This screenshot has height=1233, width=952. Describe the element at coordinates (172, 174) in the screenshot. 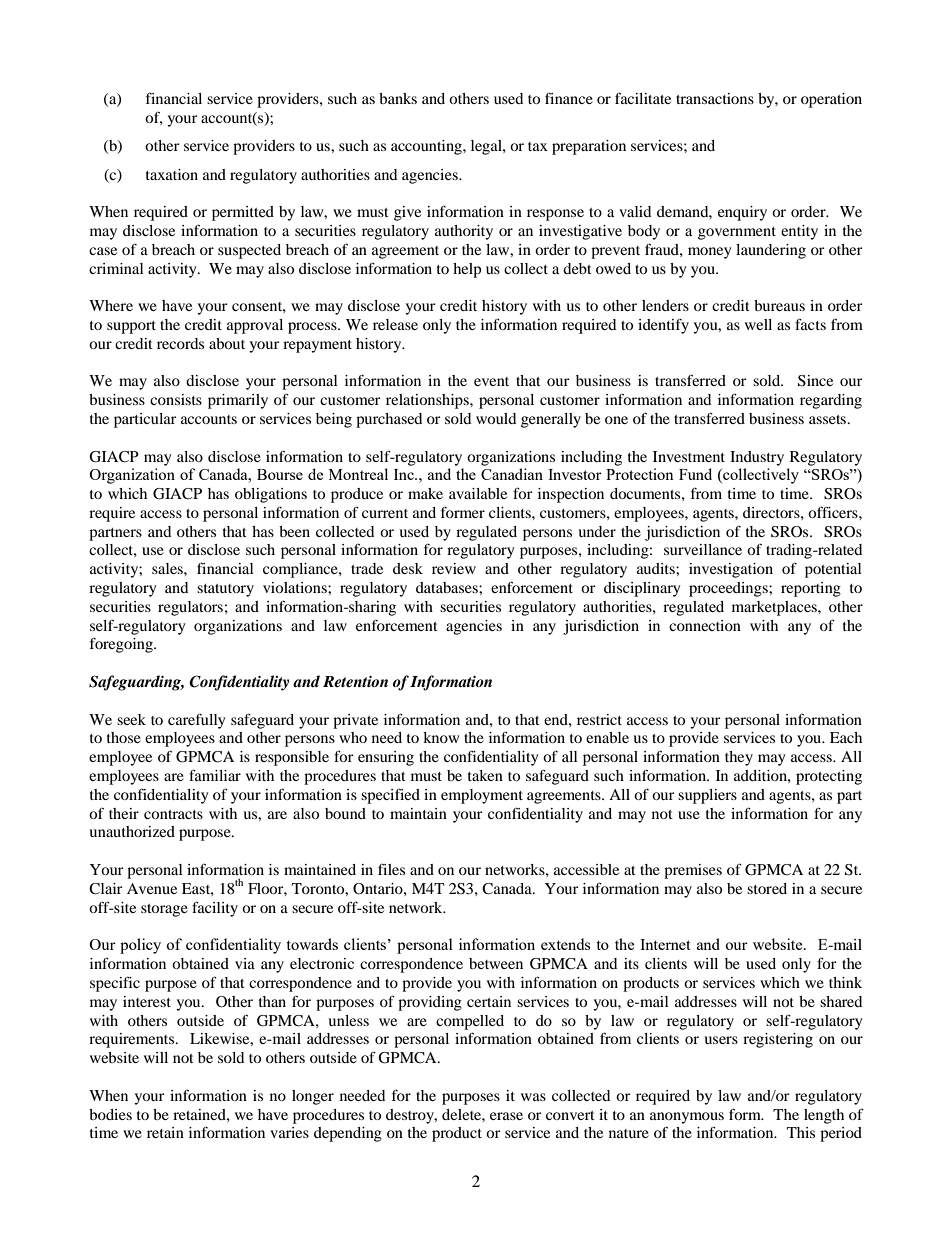

I see `taxation` at that location.
